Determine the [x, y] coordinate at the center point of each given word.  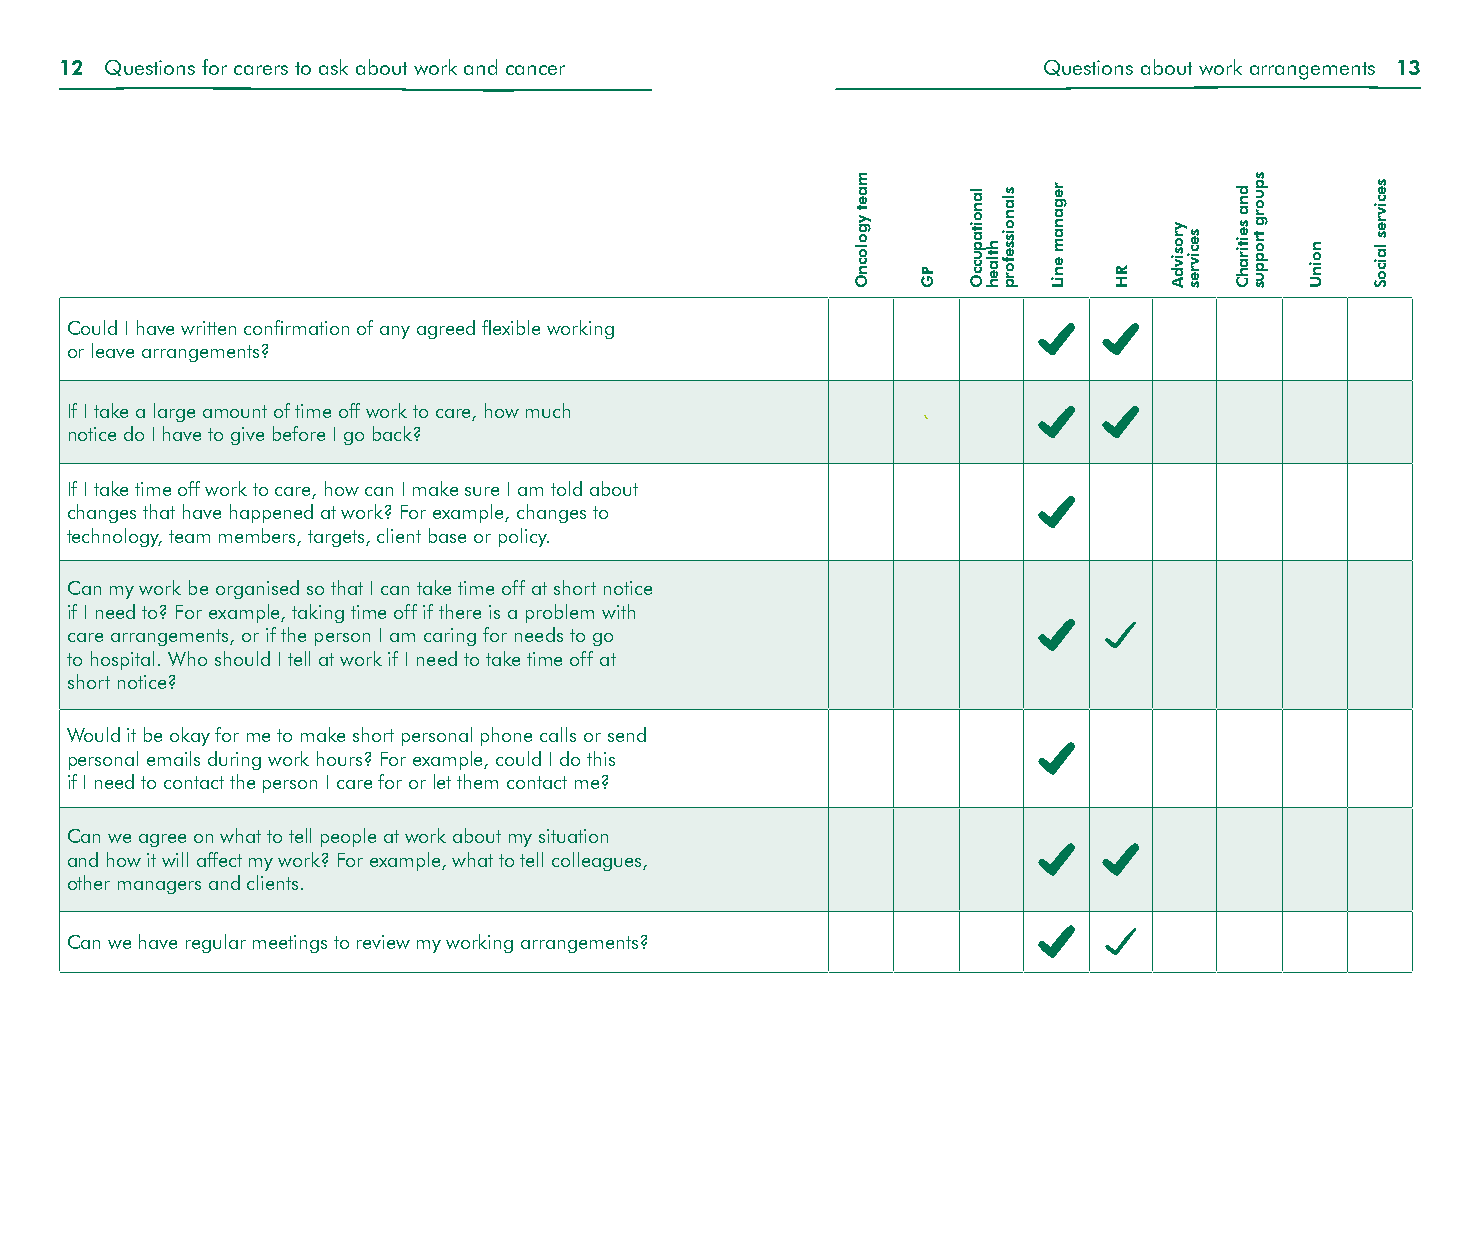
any [395, 332]
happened [271, 513]
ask [333, 67]
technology [114, 537]
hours [339, 758]
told [566, 488]
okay [190, 736]
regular [216, 943]
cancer [535, 70]
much [548, 410]
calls [558, 734]
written [208, 328]
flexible [511, 327]
